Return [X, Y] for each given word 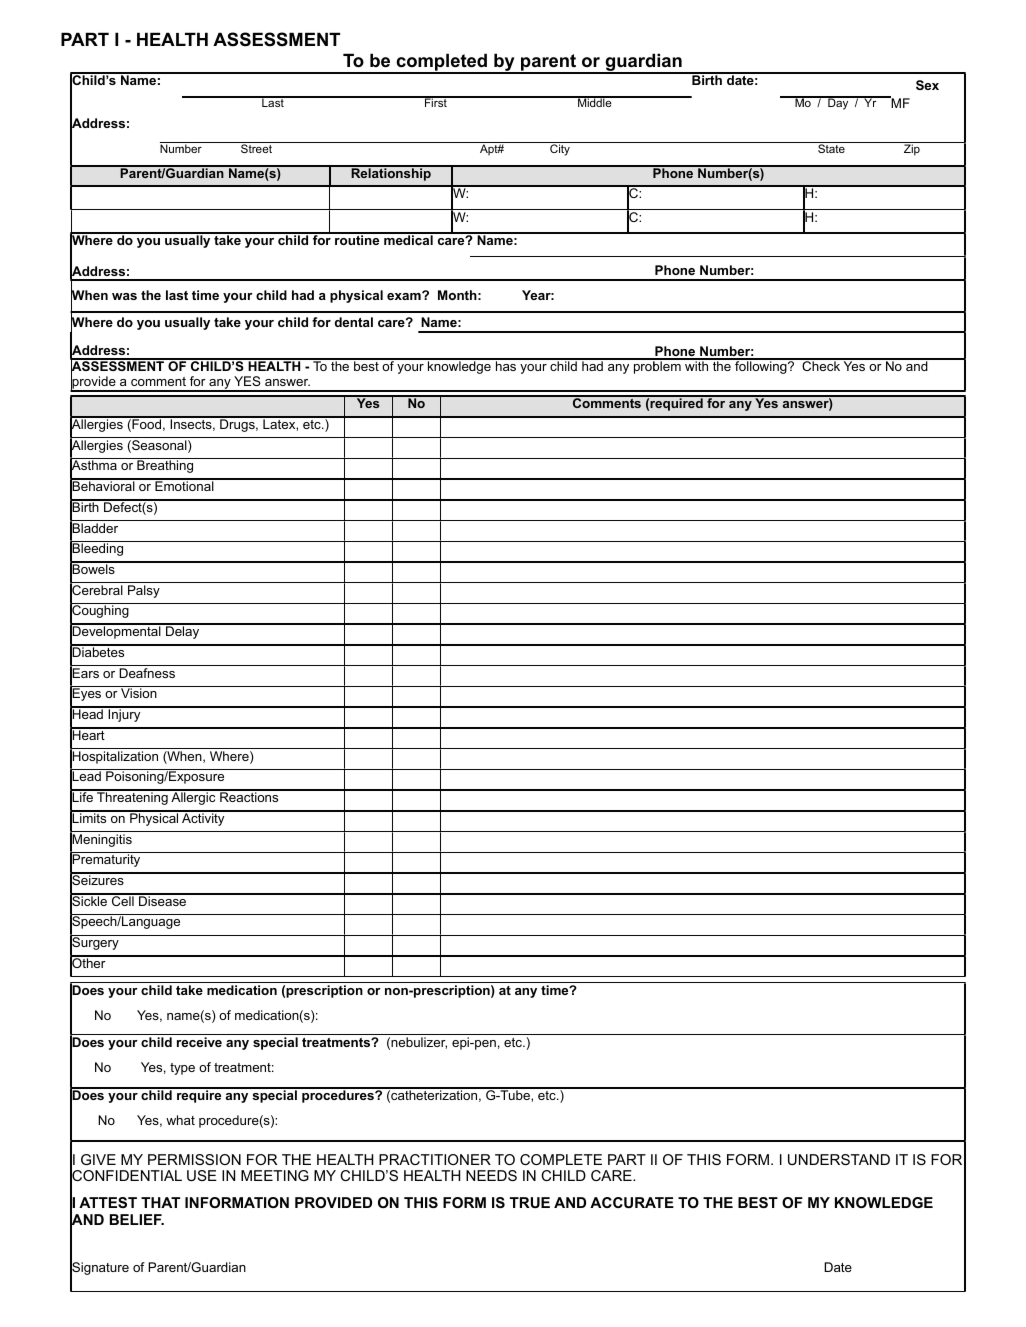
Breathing [165, 466]
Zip [912, 150]
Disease [163, 900]
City [560, 149]
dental [354, 322]
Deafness [147, 673]
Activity [203, 818]
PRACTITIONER [435, 1159]
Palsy [144, 591]
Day [838, 103]
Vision [139, 693]
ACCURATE [632, 1202]
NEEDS [491, 1175]
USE [202, 1175]
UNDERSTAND [839, 1159]
